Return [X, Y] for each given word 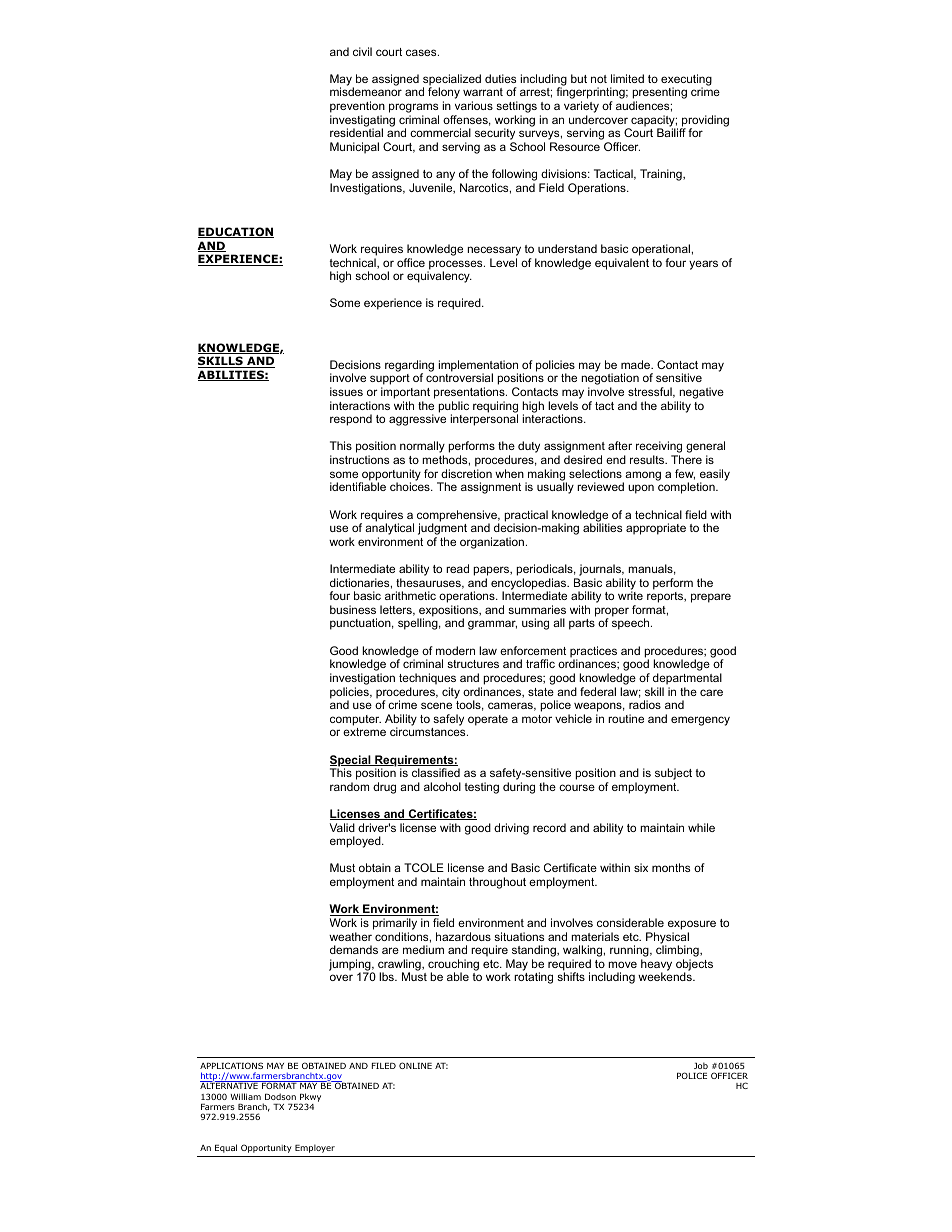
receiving [659, 448]
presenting [659, 94]
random [349, 786]
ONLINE [415, 1065]
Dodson [280, 1096]
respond [351, 420]
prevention [357, 107]
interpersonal [484, 420]
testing [482, 788]
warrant [483, 92]
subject [673, 774]
